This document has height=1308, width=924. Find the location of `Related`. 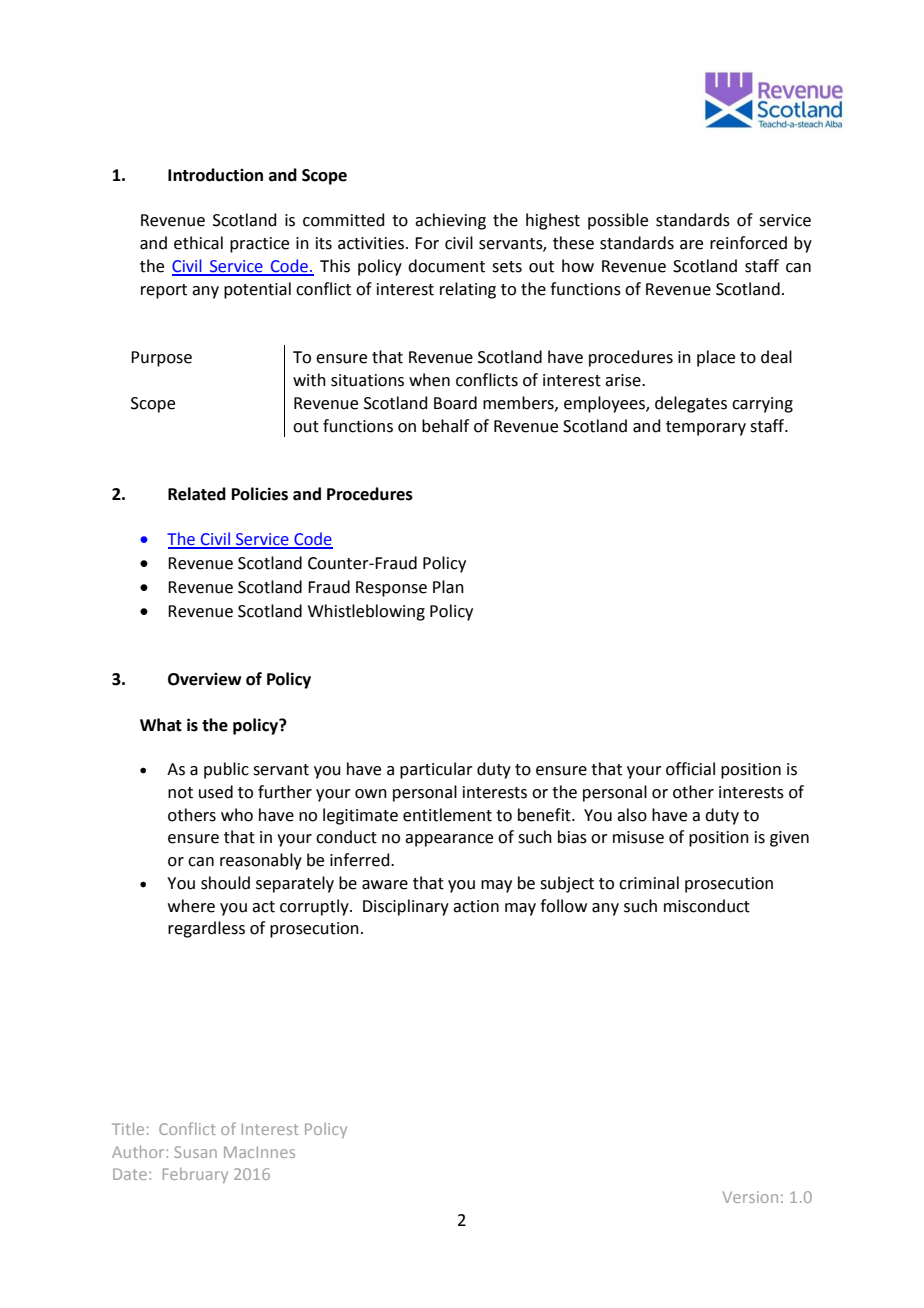

Related is located at coordinates (197, 494).
